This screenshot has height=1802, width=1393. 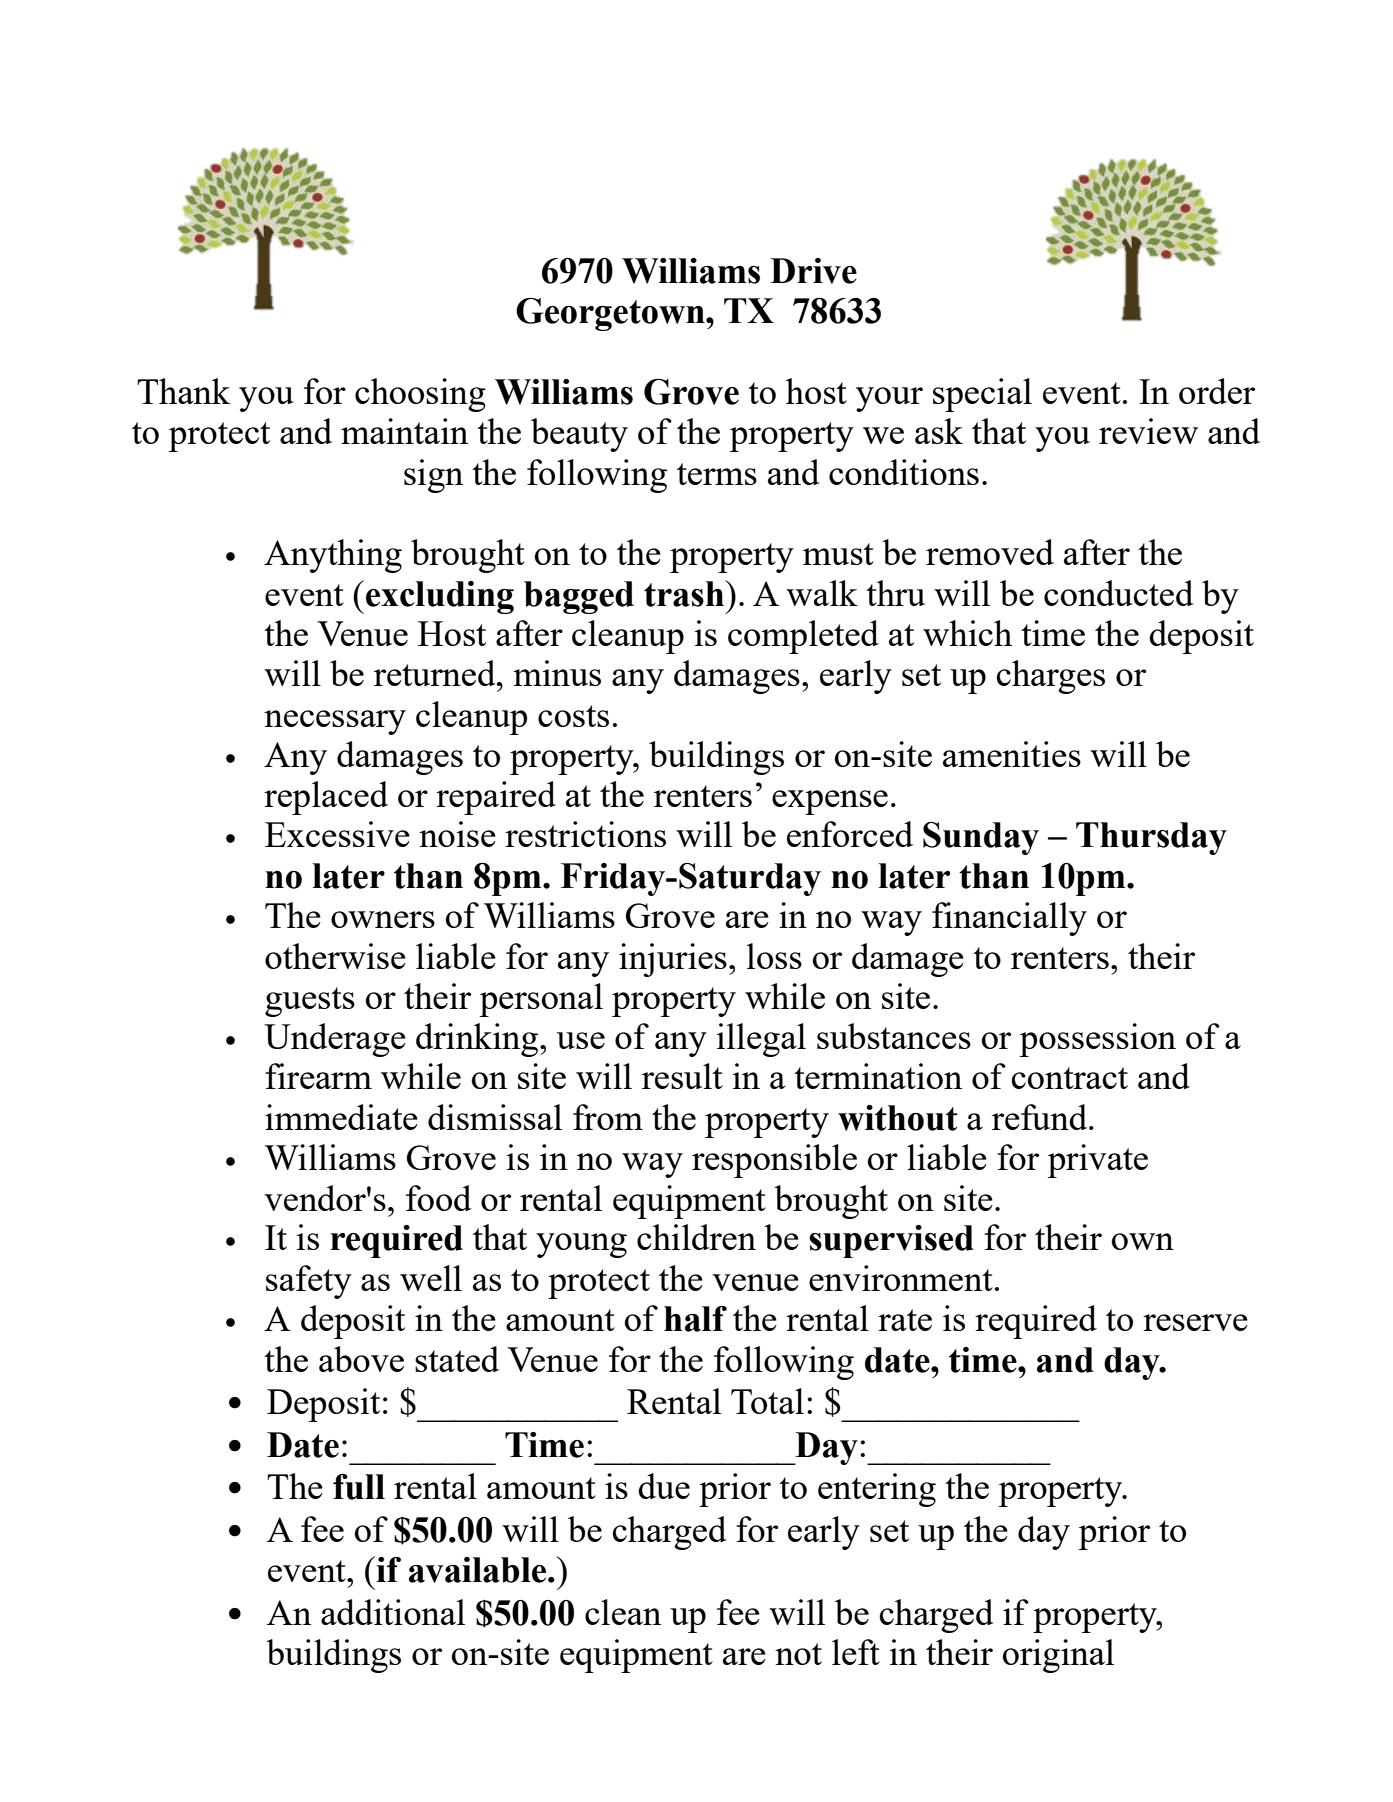 I want to click on necessary, so click(x=335, y=722).
